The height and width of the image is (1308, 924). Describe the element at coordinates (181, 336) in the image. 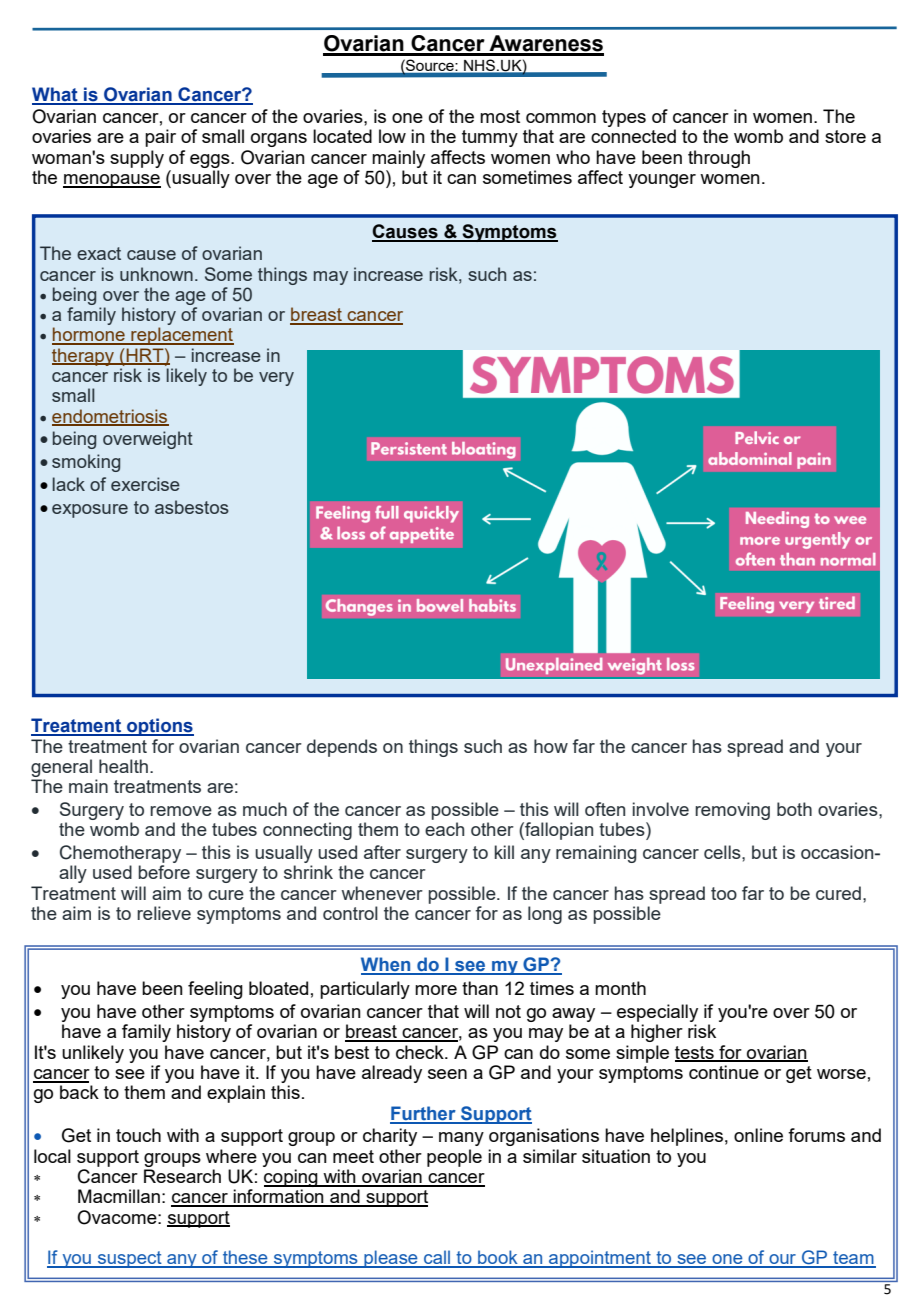

I see `replacement` at that location.
